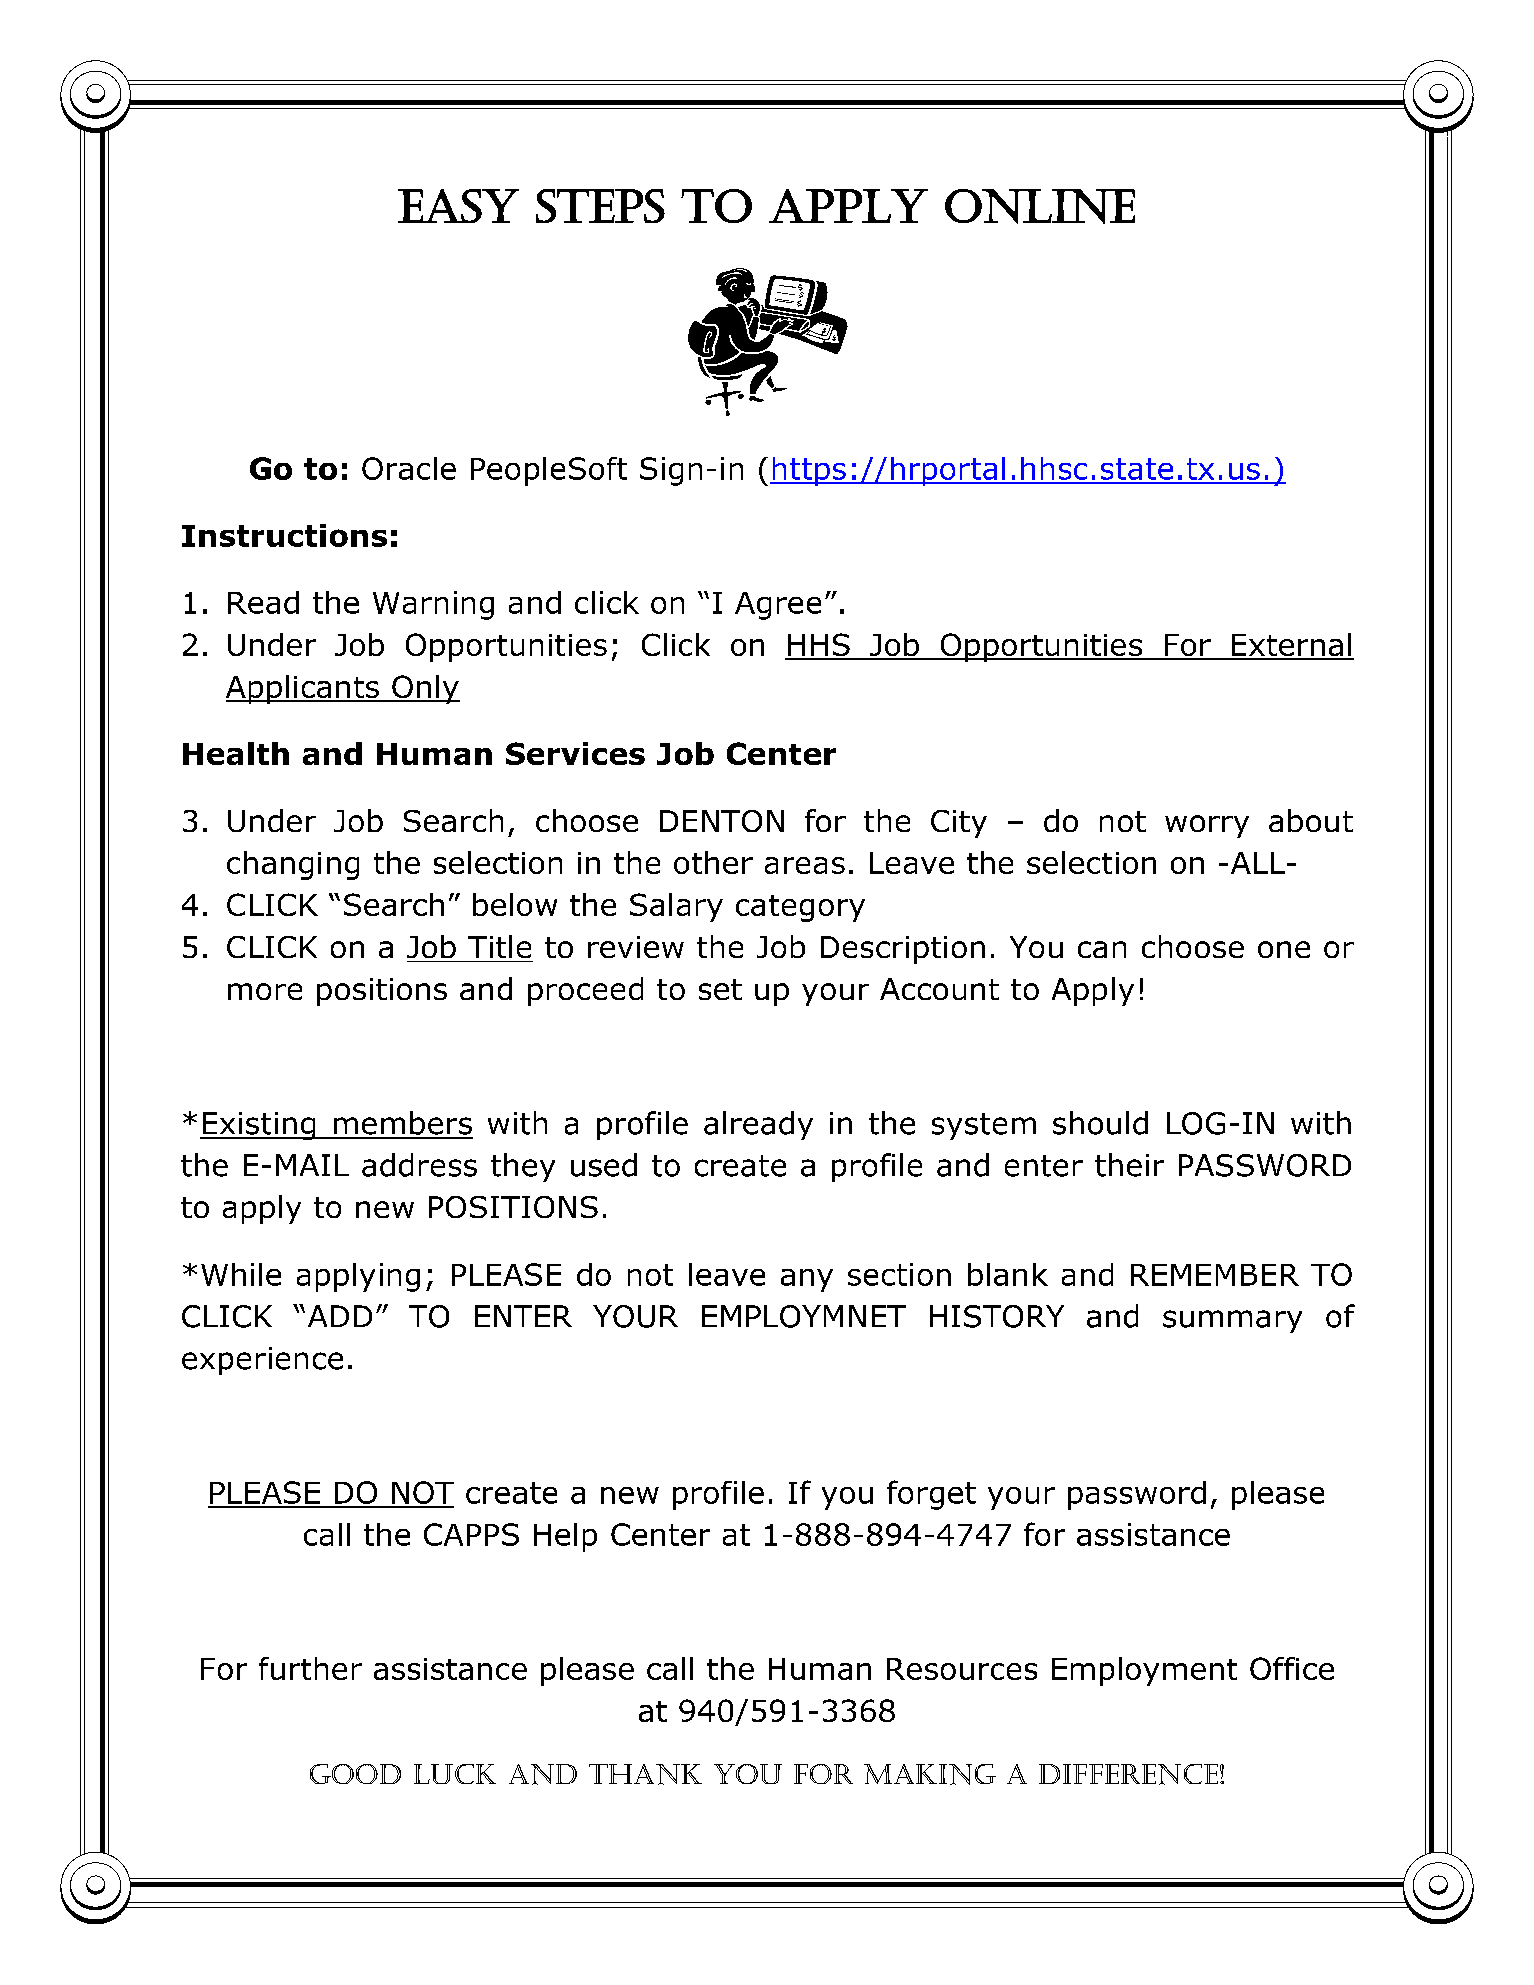  Describe the element at coordinates (458, 206) in the screenshot. I see `Easy` at that location.
